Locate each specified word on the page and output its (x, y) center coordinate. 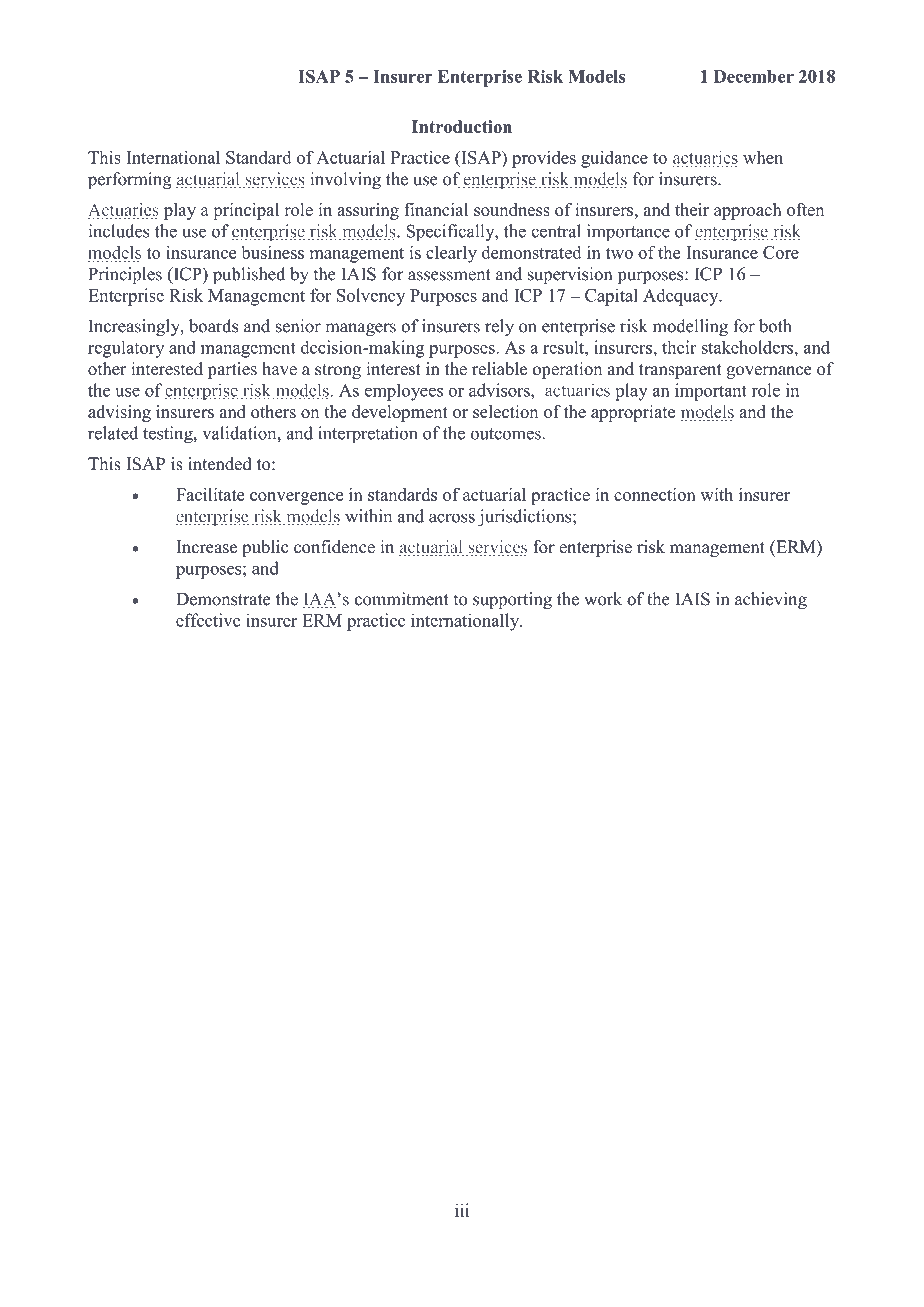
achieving (771, 600)
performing (130, 180)
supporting (512, 600)
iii (462, 1210)
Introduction (462, 126)
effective (208, 620)
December (754, 76)
